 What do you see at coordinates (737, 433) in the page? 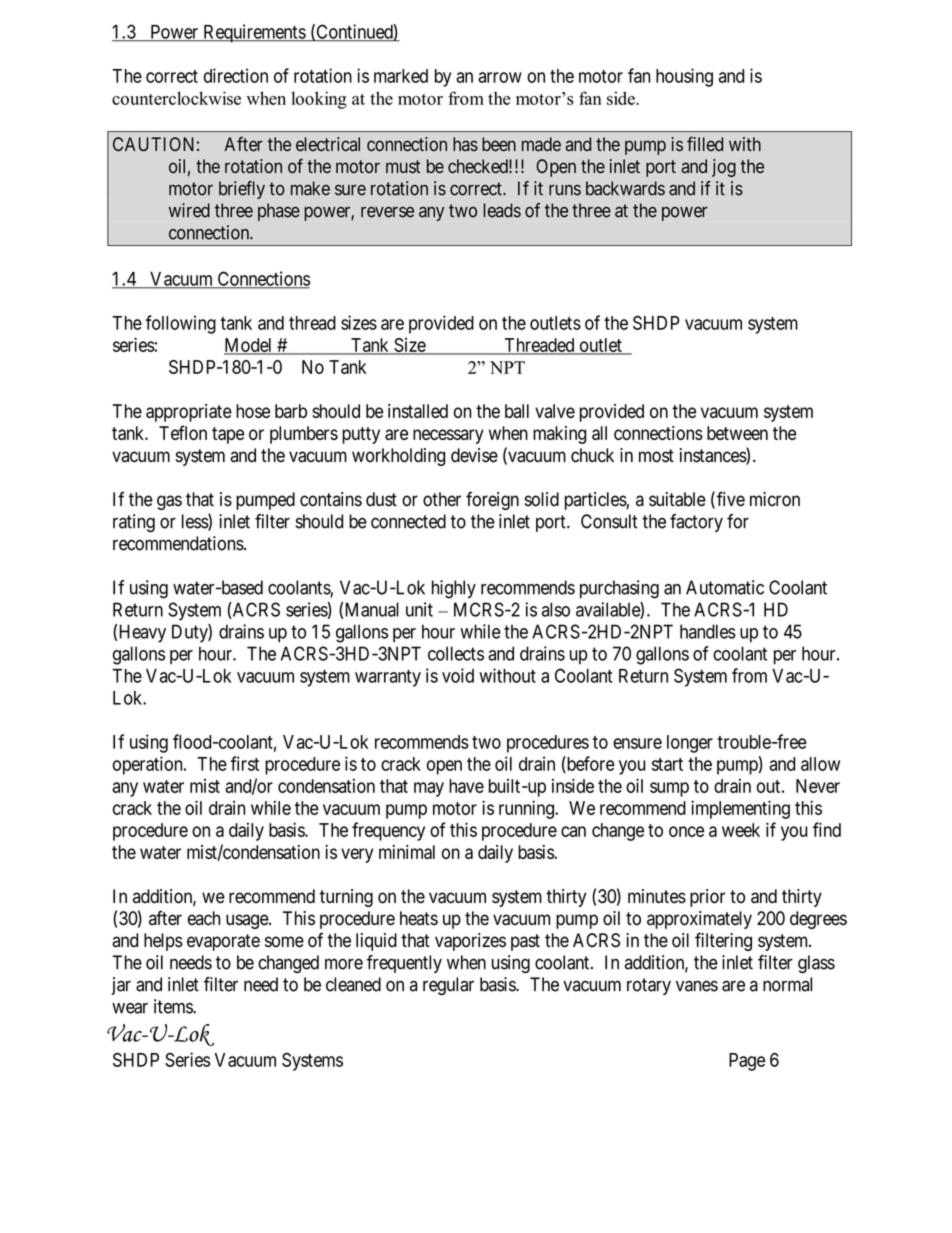
I see `between` at bounding box center [737, 433].
